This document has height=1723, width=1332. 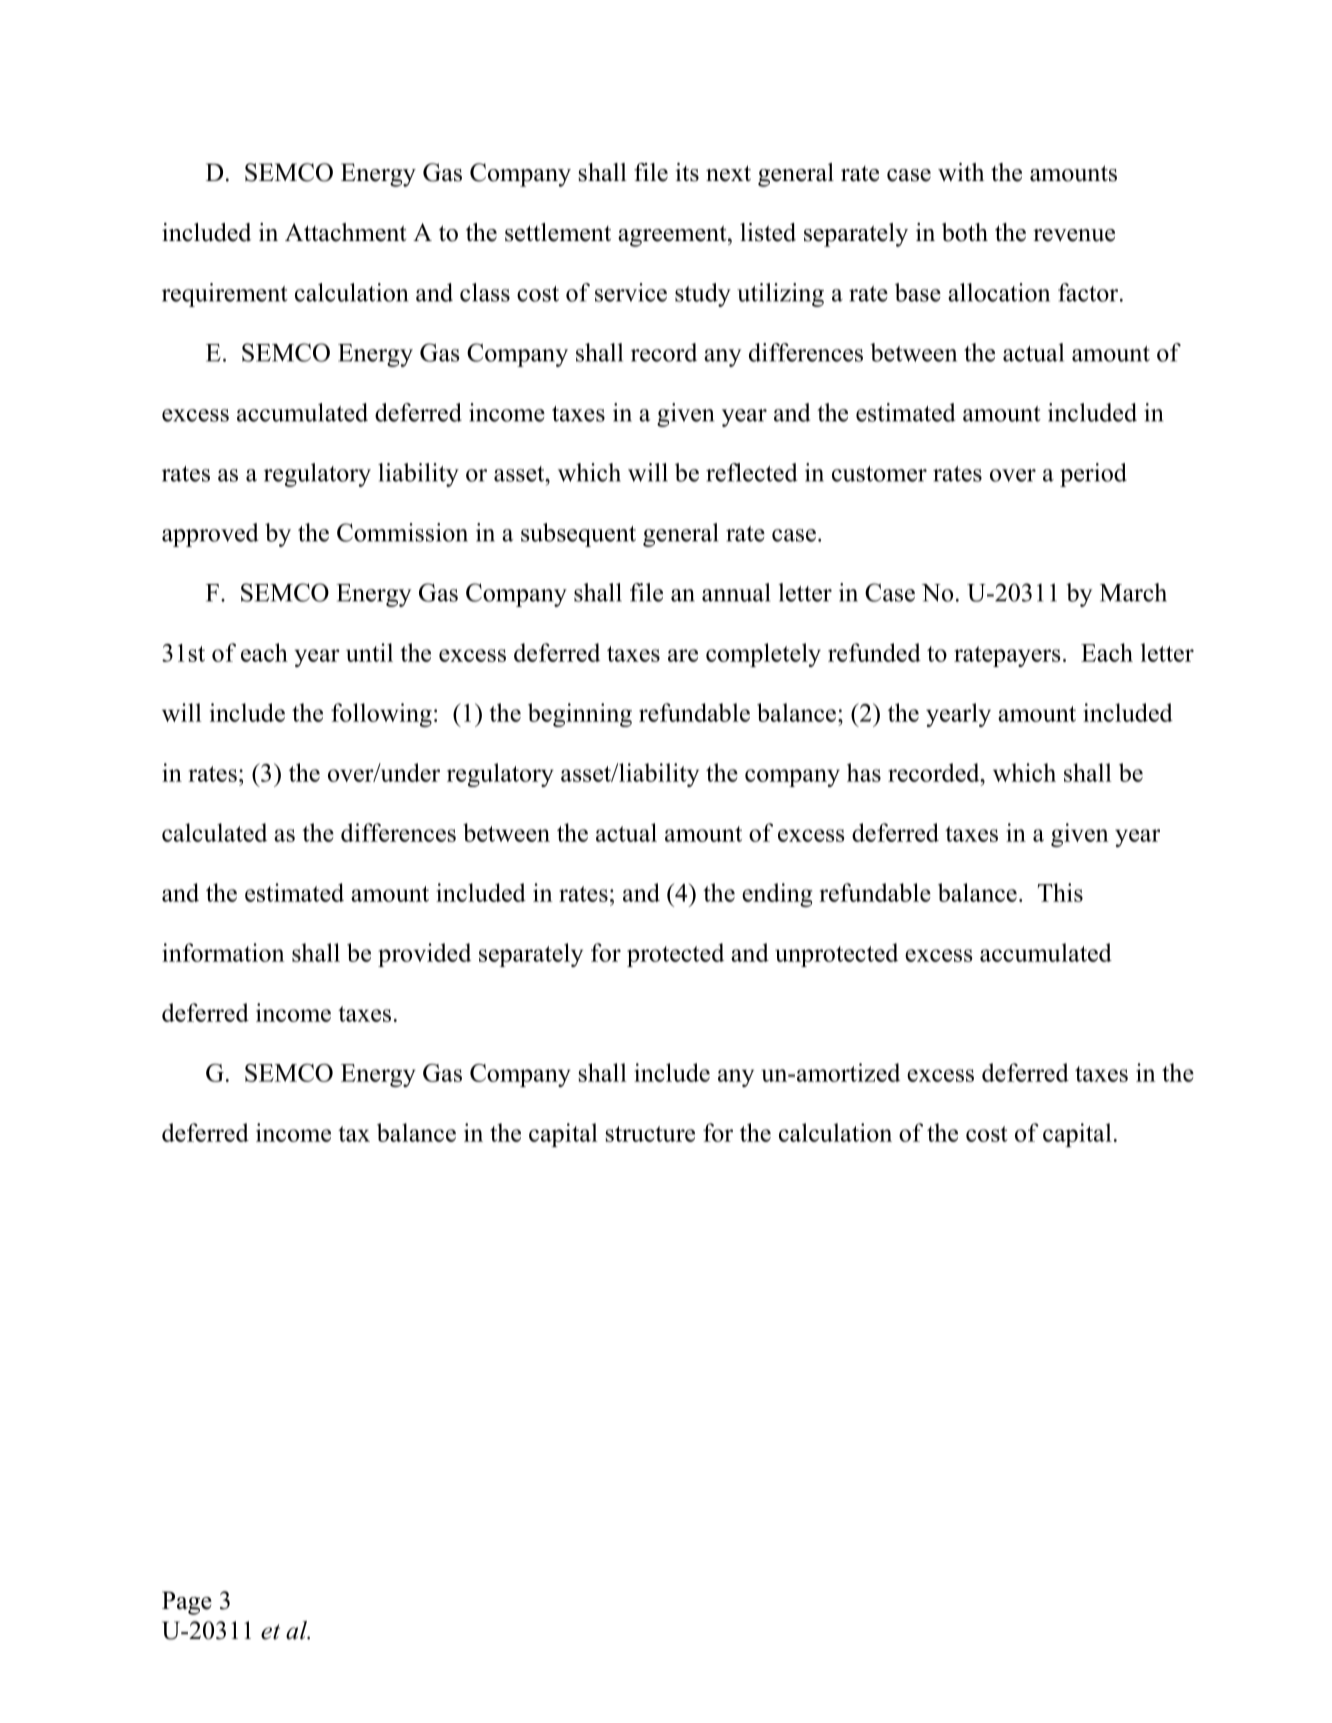 I want to click on agreement, so click(x=673, y=236).
